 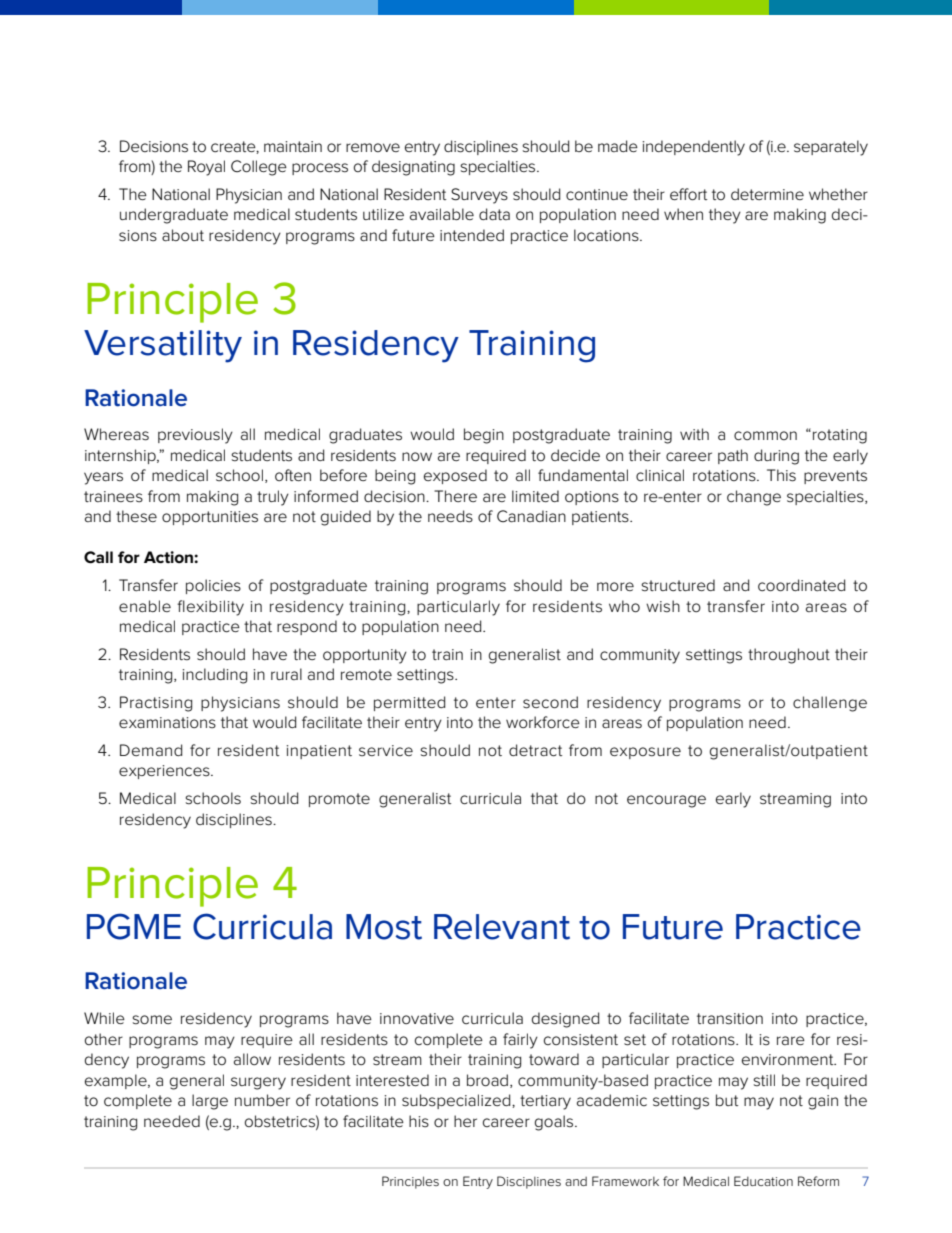 What do you see at coordinates (666, 801) in the screenshot?
I see `encourage` at bounding box center [666, 801].
